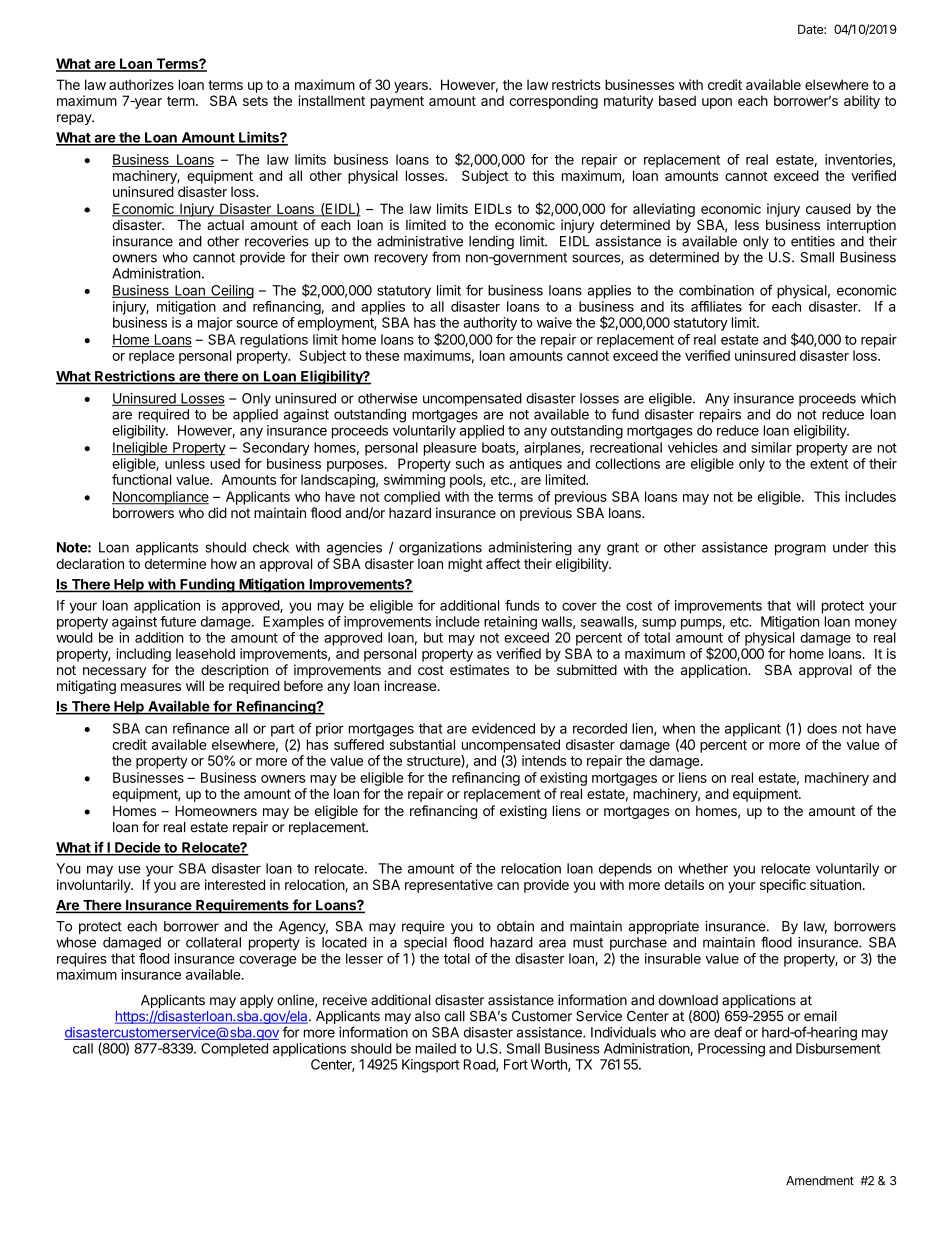 Image resolution: width=952 pixels, height=1233 pixels. Describe the element at coordinates (544, 760) in the page. I see `intends` at that location.
